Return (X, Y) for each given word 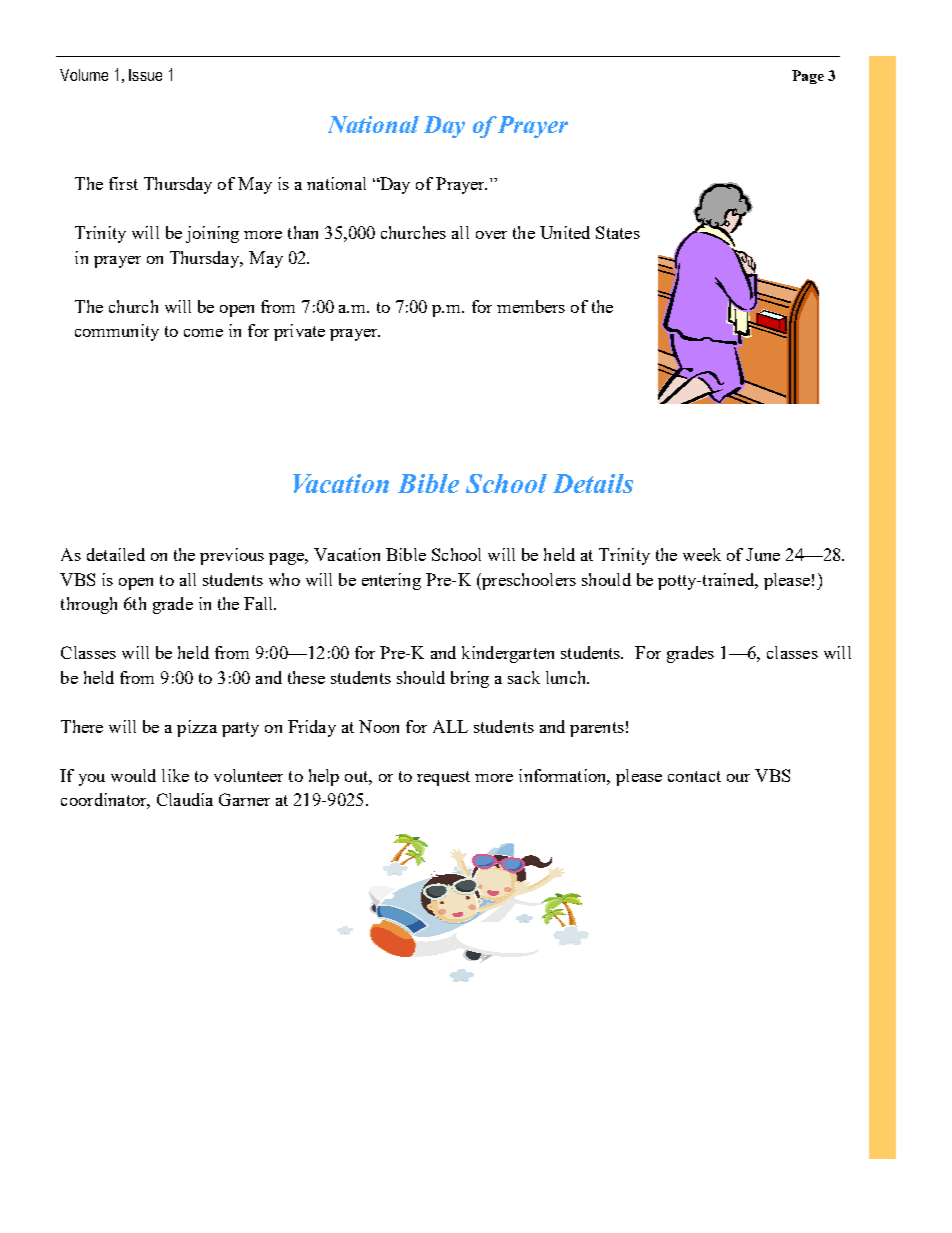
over (491, 235)
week (702, 554)
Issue (145, 75)
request (443, 778)
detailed (116, 554)
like (175, 775)
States (618, 232)
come (203, 333)
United (565, 232)
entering (391, 581)
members (531, 306)
